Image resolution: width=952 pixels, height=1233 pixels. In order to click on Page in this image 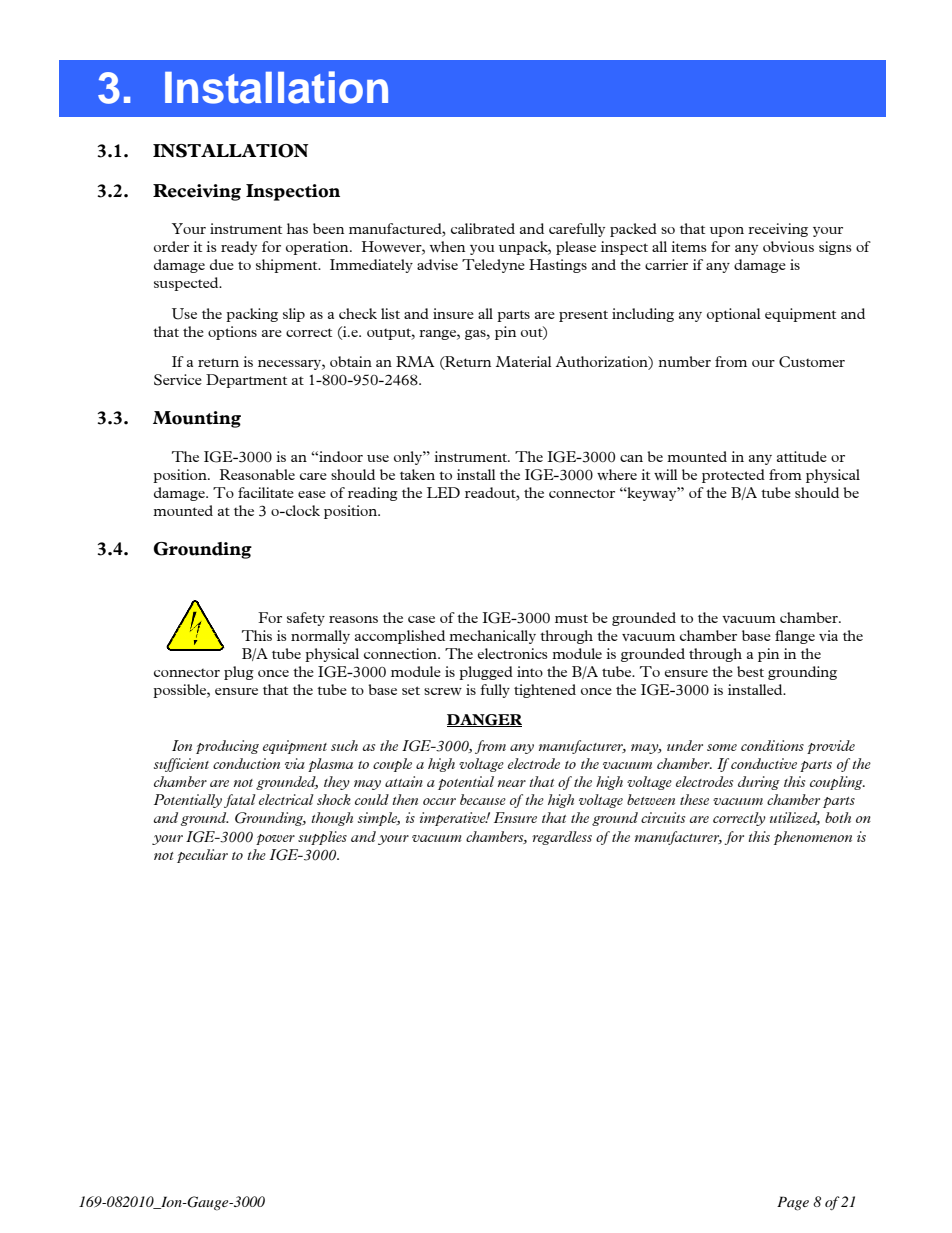, I will do `click(793, 1203)`.
